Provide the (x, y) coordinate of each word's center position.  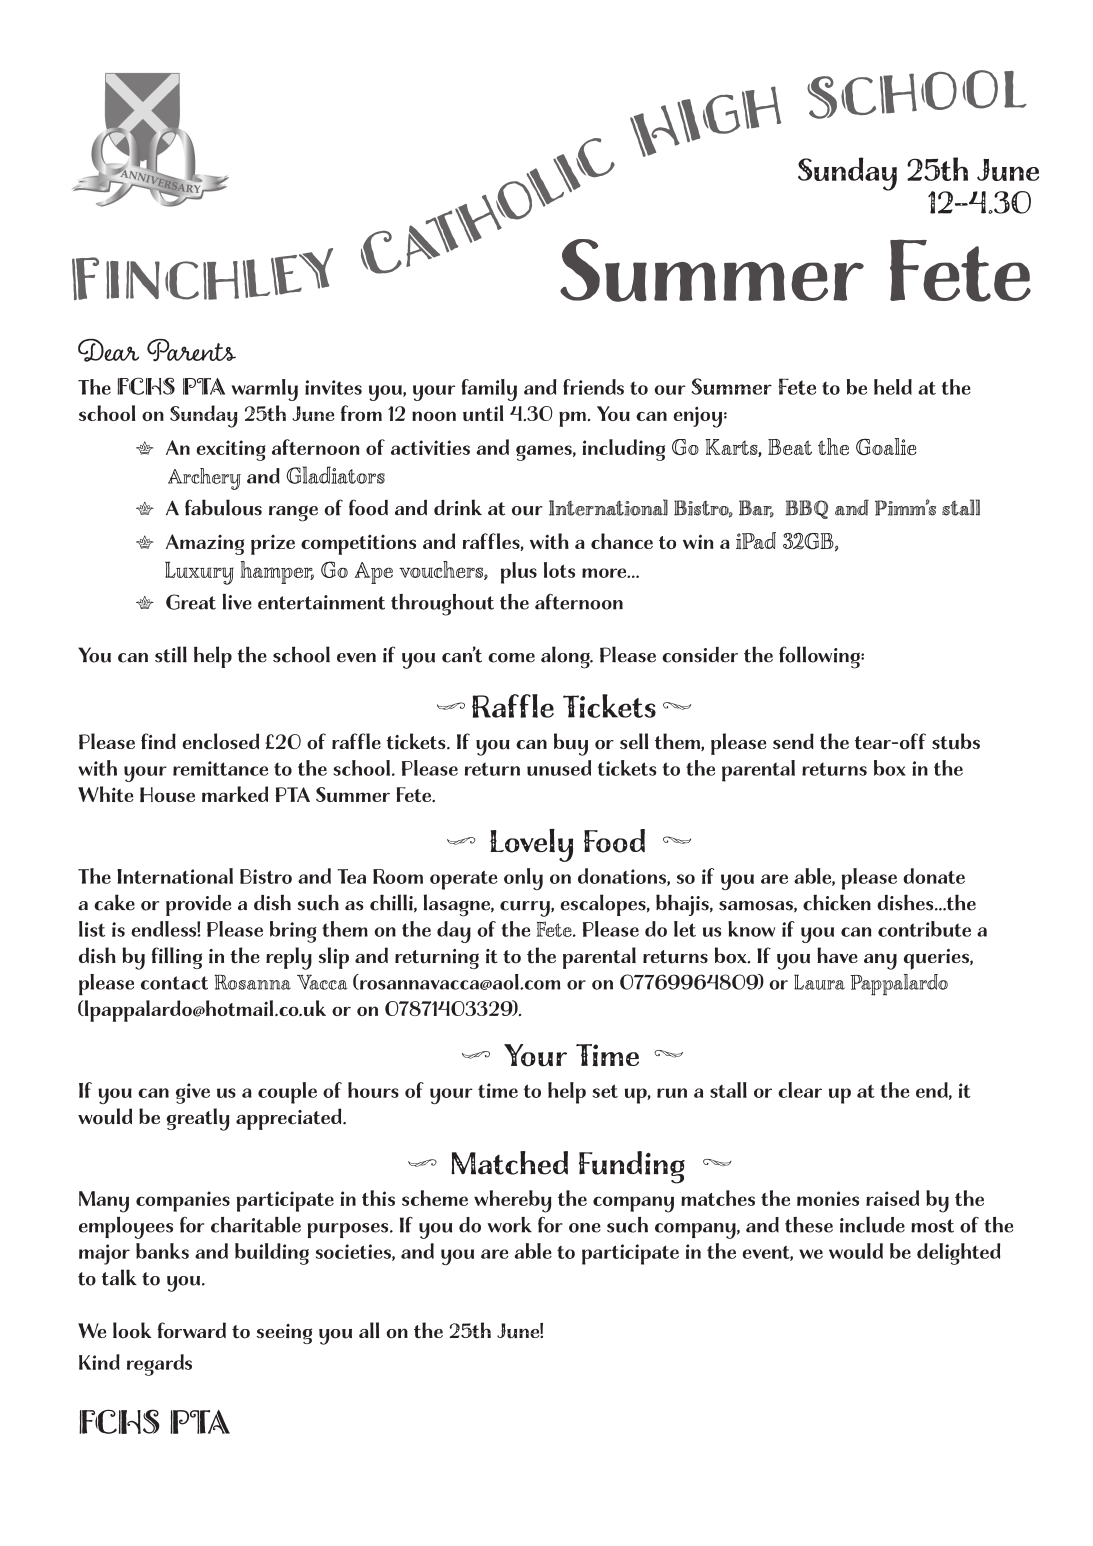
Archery (204, 479)
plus (519, 573)
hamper (277, 572)
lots (559, 570)
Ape (374, 573)
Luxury (199, 573)
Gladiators (335, 475)
